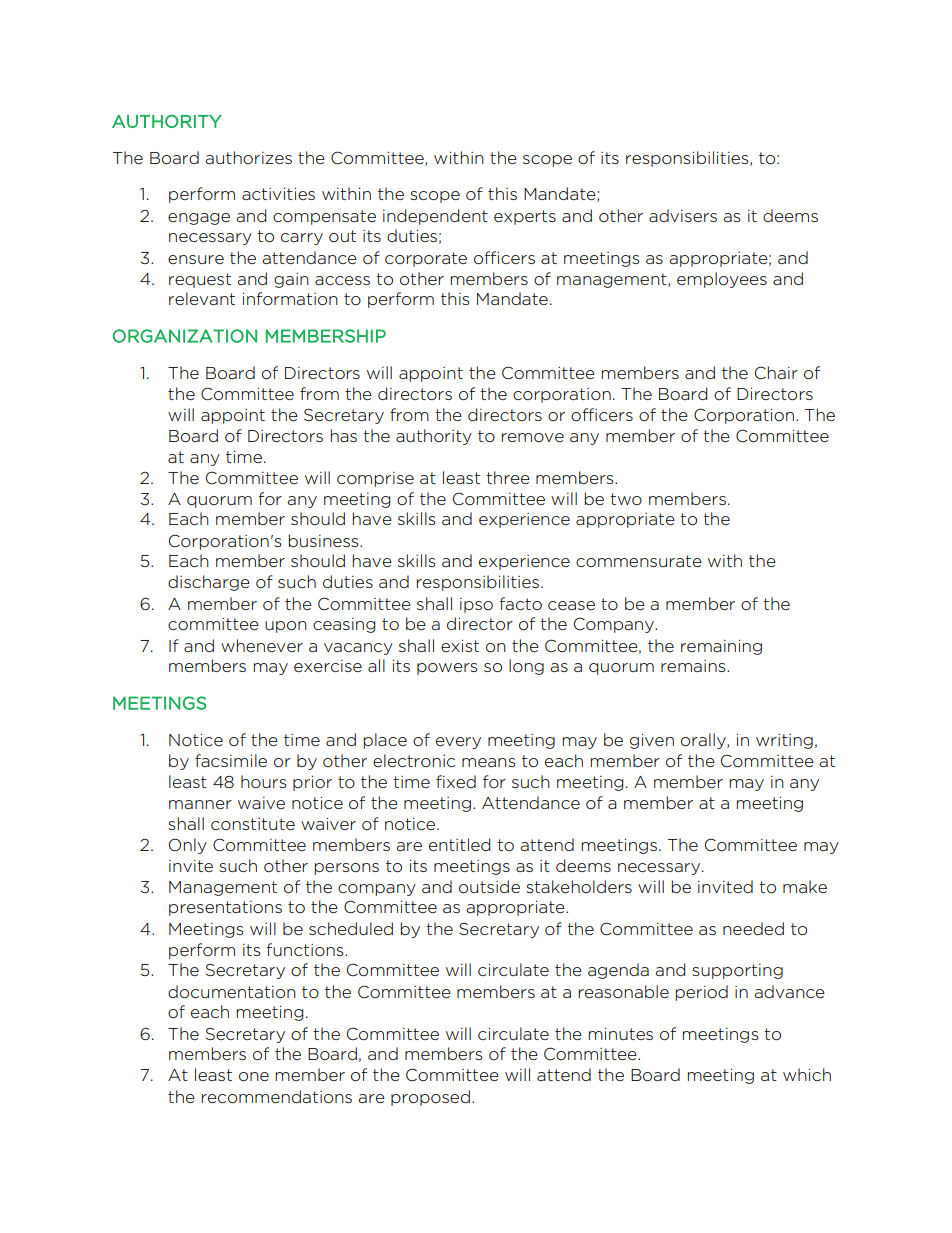 Image resolution: width=952 pixels, height=1233 pixels. I want to click on experts, so click(525, 217).
